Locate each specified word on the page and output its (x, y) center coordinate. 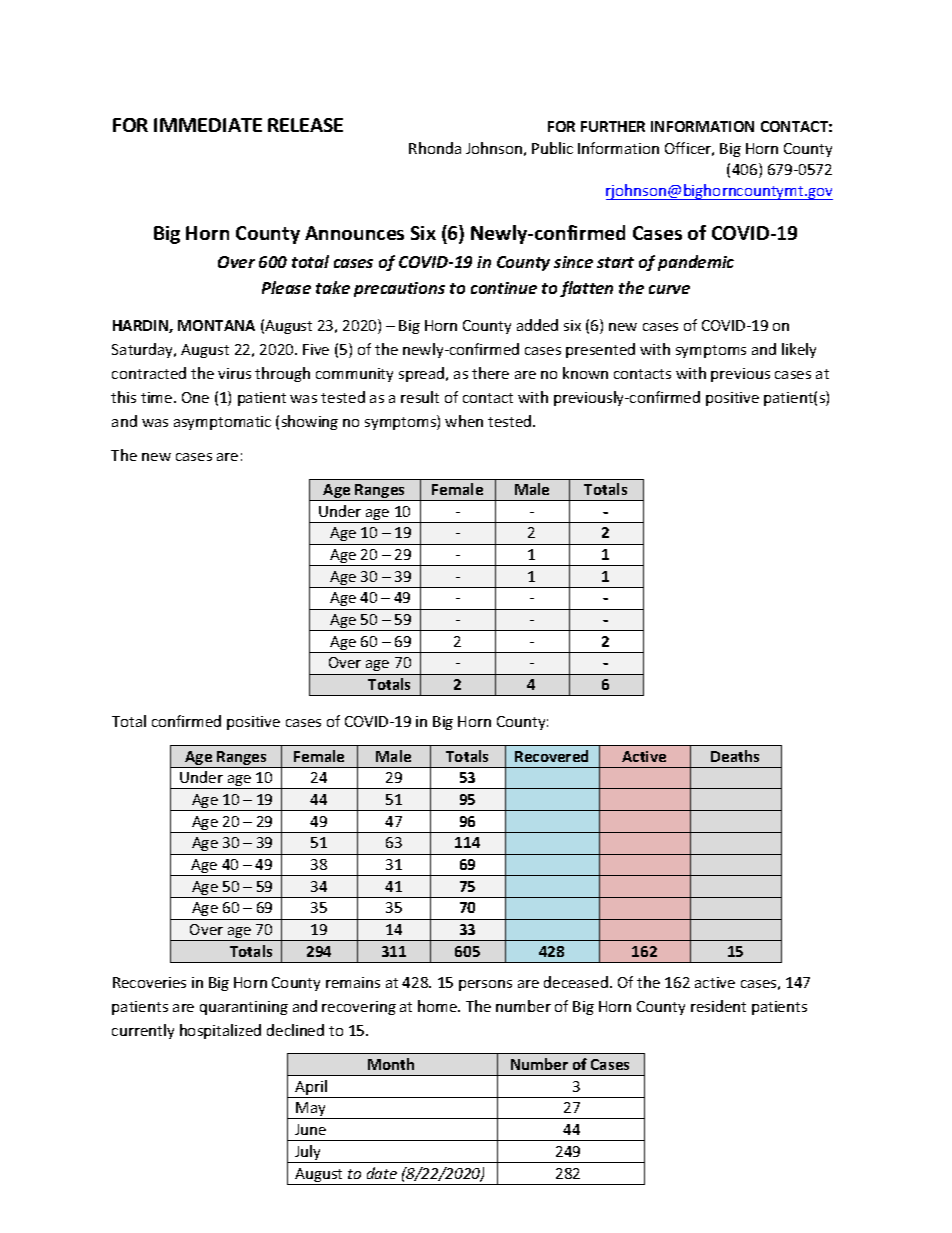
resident (718, 1006)
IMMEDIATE (208, 125)
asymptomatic (222, 423)
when (464, 421)
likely (799, 350)
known (585, 373)
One (195, 397)
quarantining (244, 1008)
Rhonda (435, 148)
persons (485, 985)
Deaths (735, 756)
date (382, 1173)
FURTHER (613, 126)
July (308, 1154)
